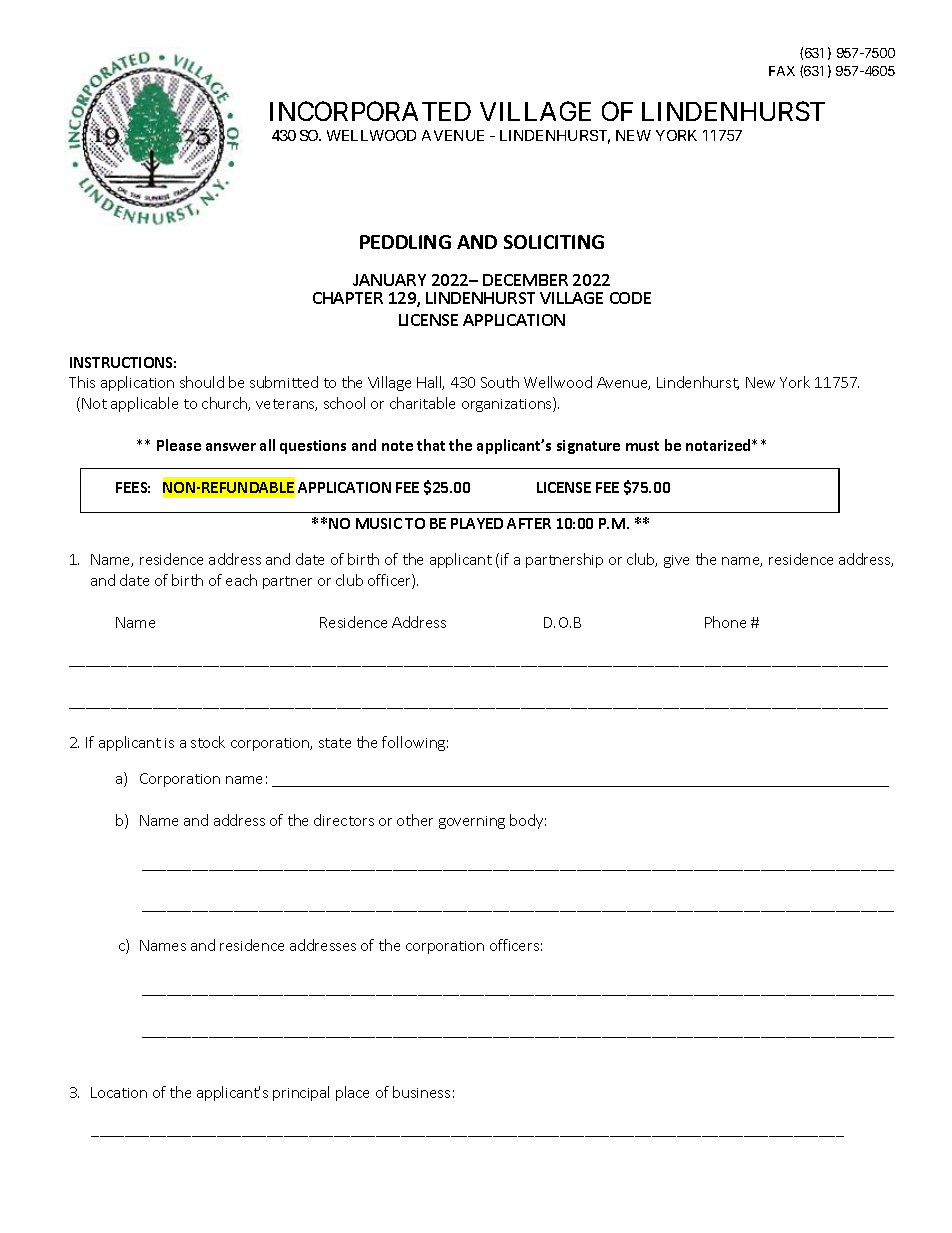  What do you see at coordinates (405, 242) in the screenshot?
I see `PEDDLING` at bounding box center [405, 242].
